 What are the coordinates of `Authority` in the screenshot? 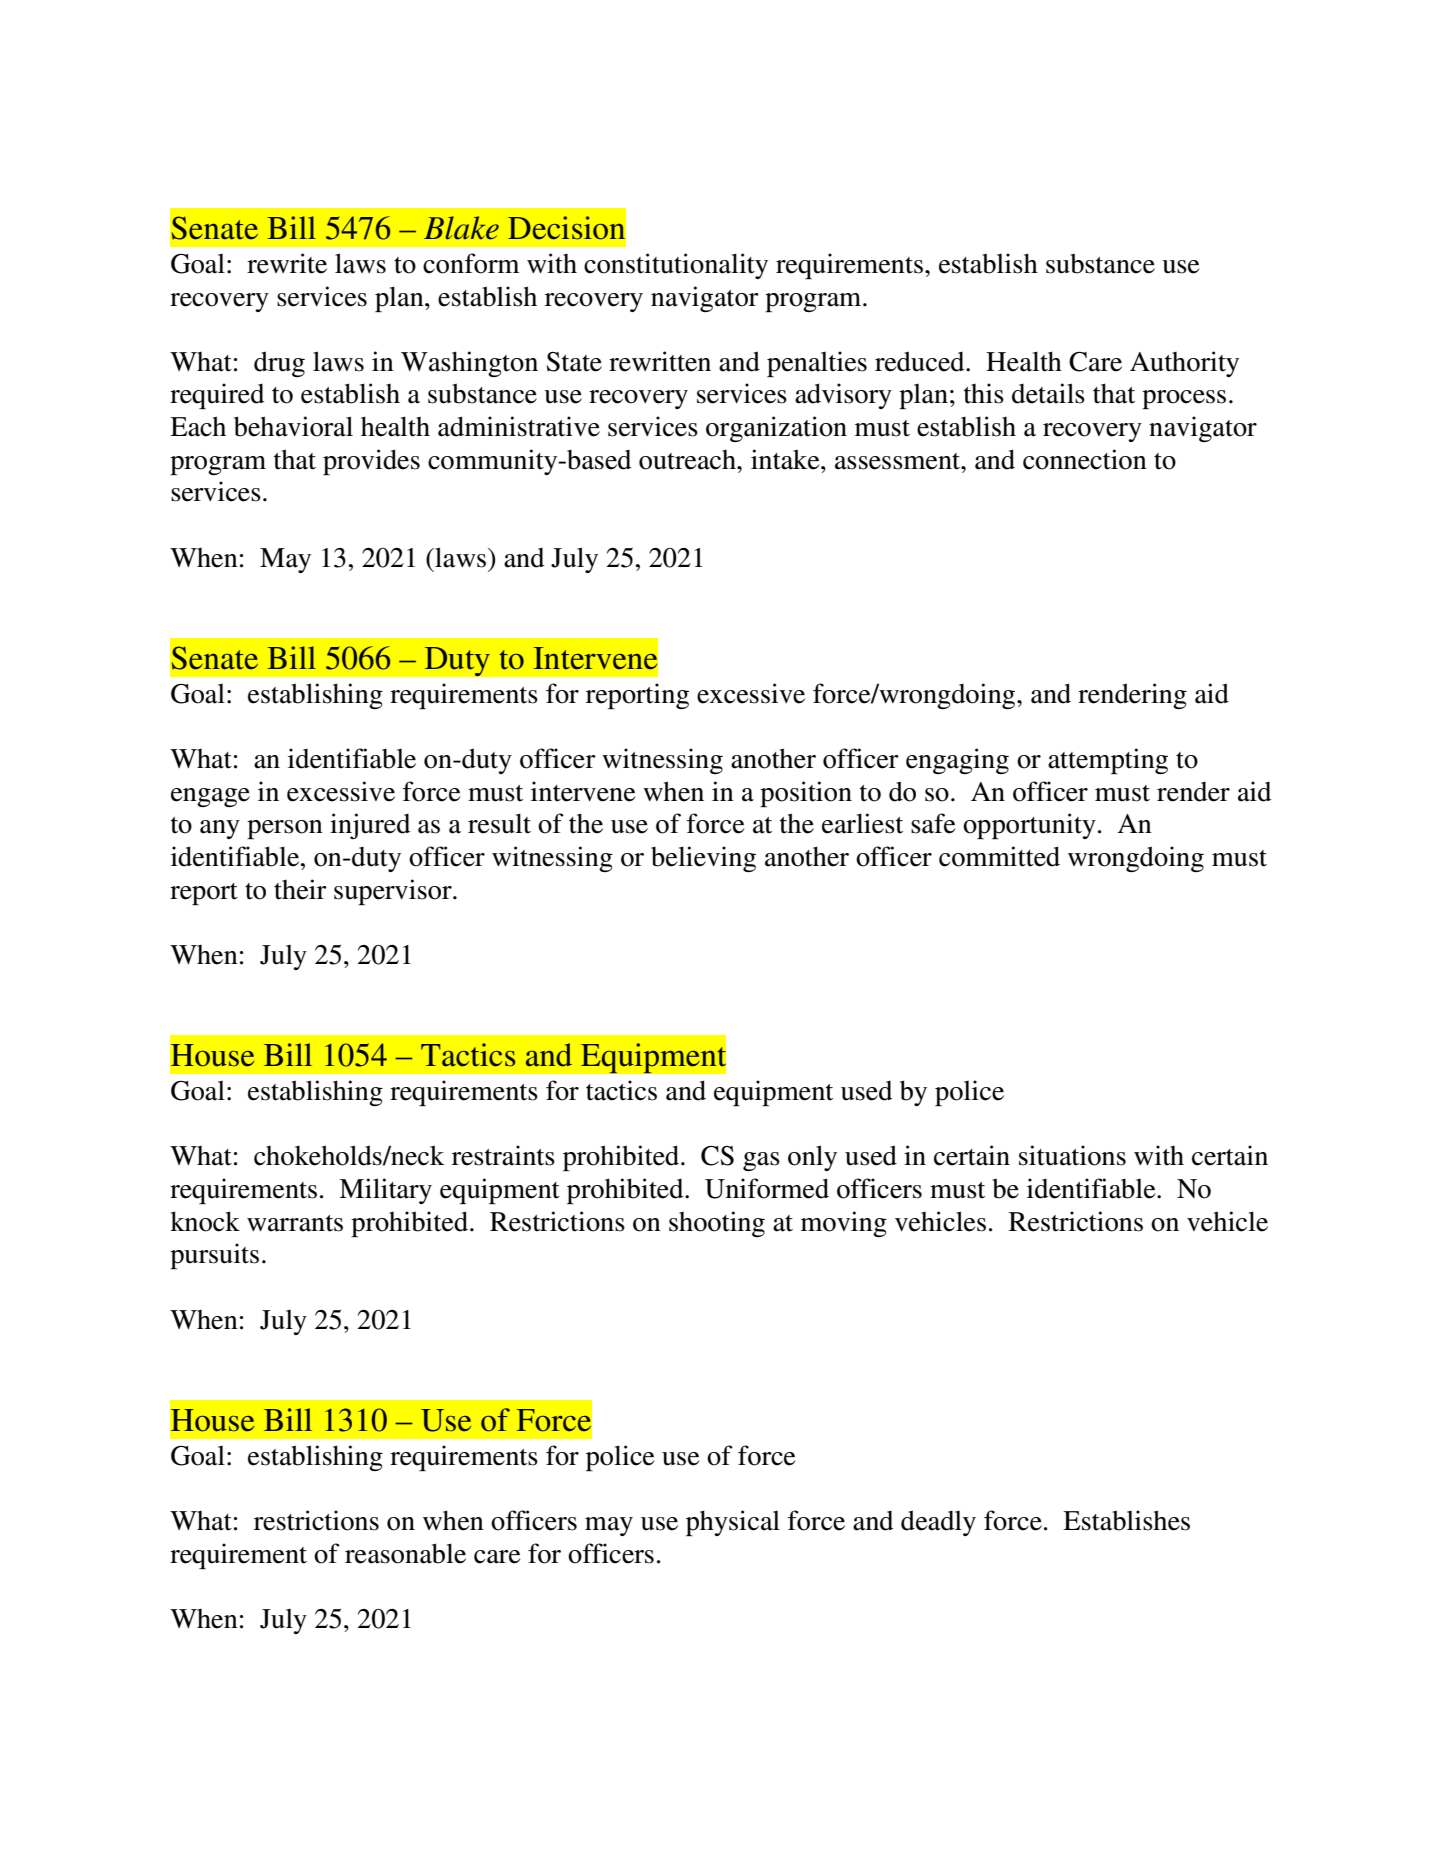 It's located at (1184, 364).
